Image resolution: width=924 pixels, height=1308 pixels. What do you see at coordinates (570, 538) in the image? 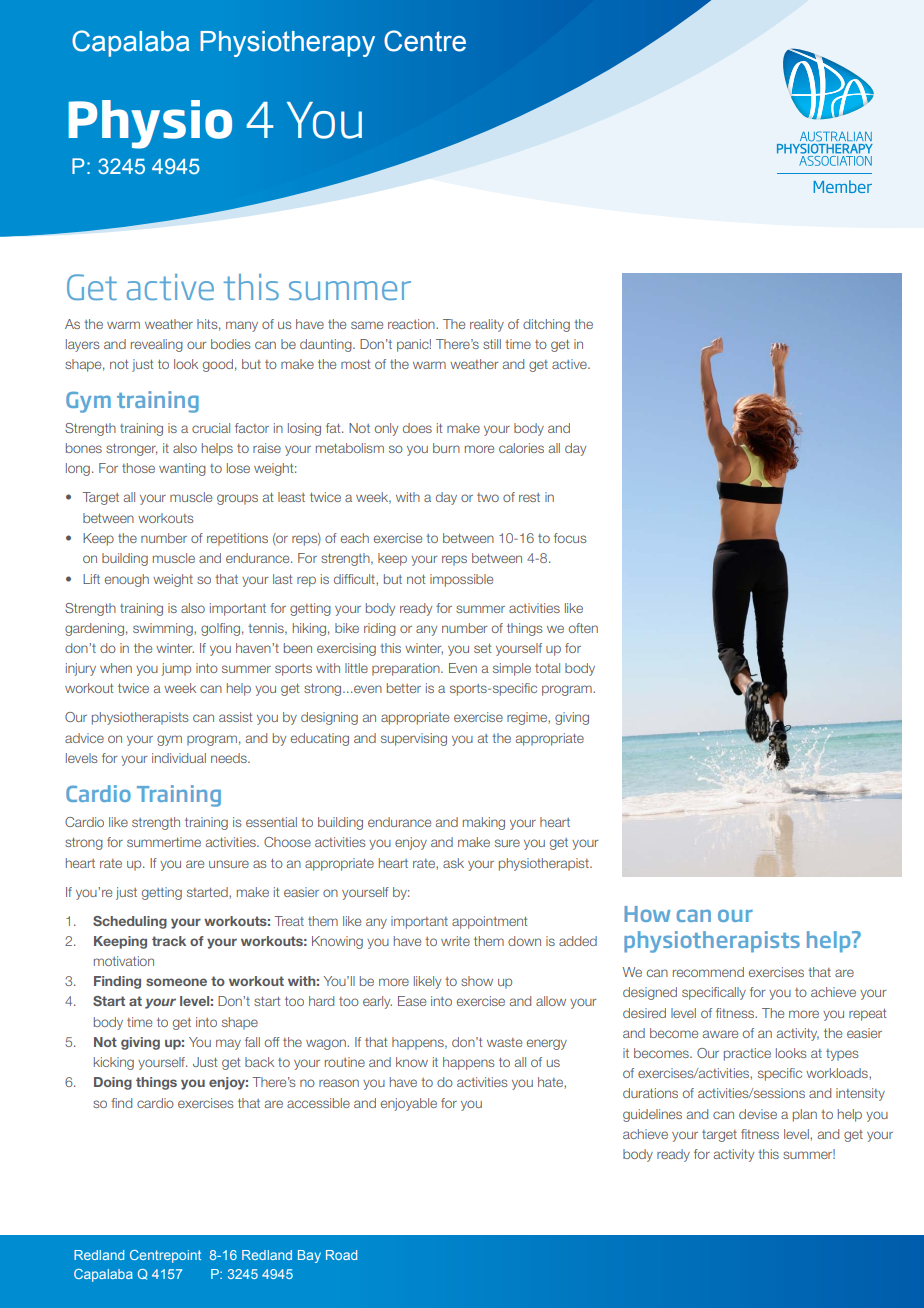
I see `focus` at bounding box center [570, 538].
